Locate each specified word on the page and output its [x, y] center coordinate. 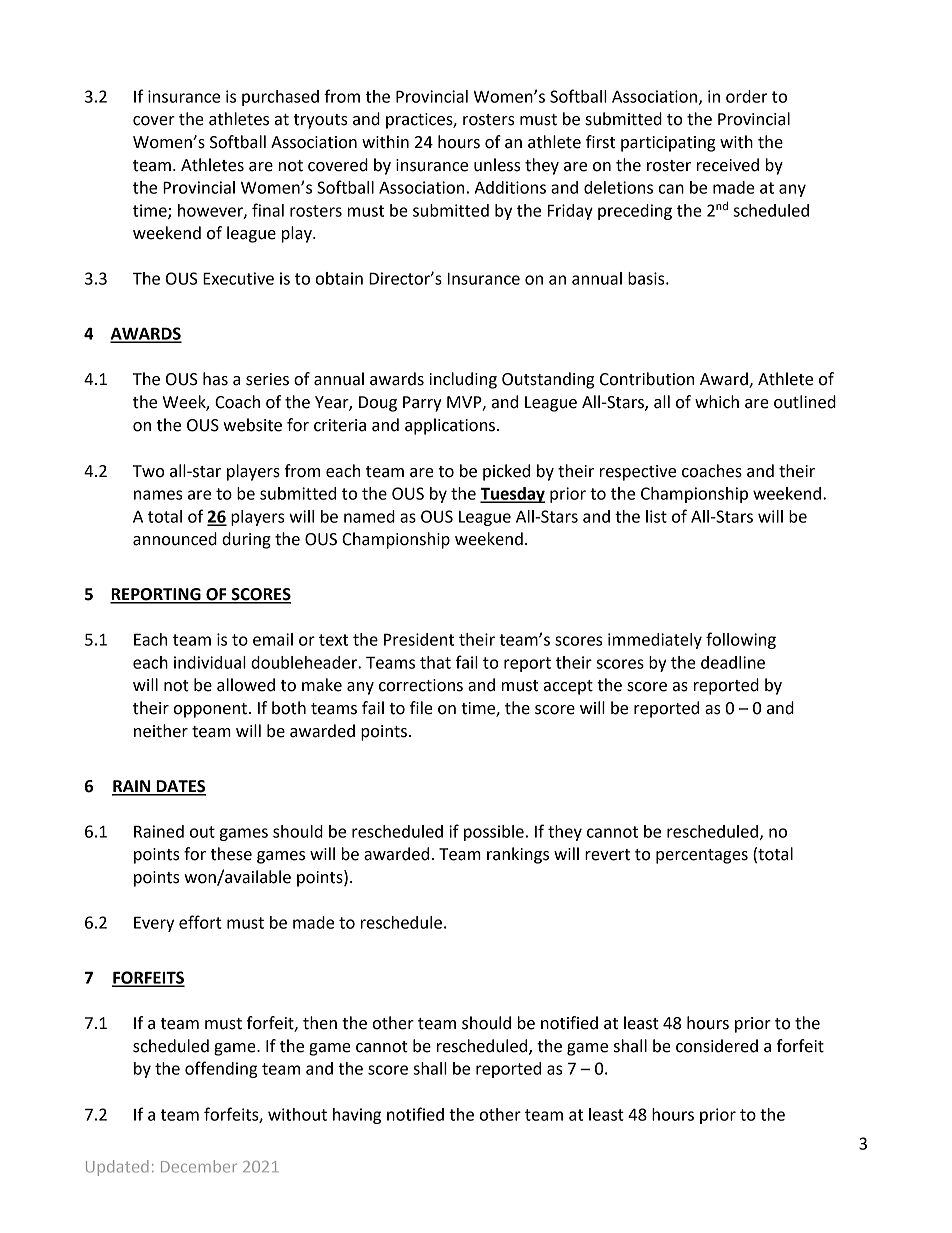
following [741, 640]
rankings [518, 855]
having [357, 1116]
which [717, 402]
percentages [702, 856]
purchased [280, 98]
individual [210, 662]
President [419, 639]
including [463, 380]
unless [497, 165]
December [199, 1166]
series [267, 379]
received [728, 165]
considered [717, 1046]
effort [200, 922]
